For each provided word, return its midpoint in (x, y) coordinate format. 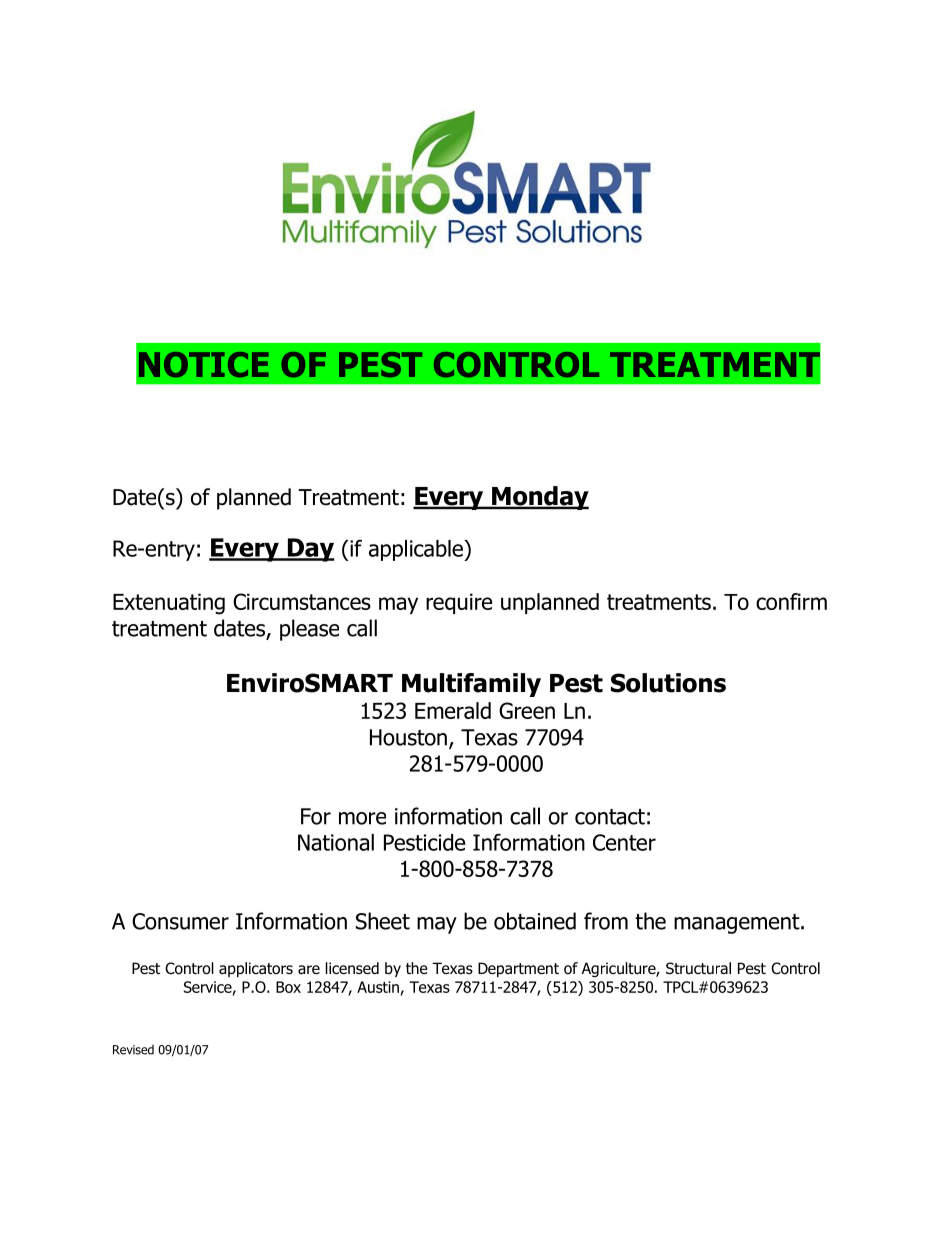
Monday (539, 498)
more (362, 818)
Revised (133, 1050)
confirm (791, 601)
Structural (698, 968)
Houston (408, 737)
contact (610, 817)
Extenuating (169, 604)
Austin (378, 987)
